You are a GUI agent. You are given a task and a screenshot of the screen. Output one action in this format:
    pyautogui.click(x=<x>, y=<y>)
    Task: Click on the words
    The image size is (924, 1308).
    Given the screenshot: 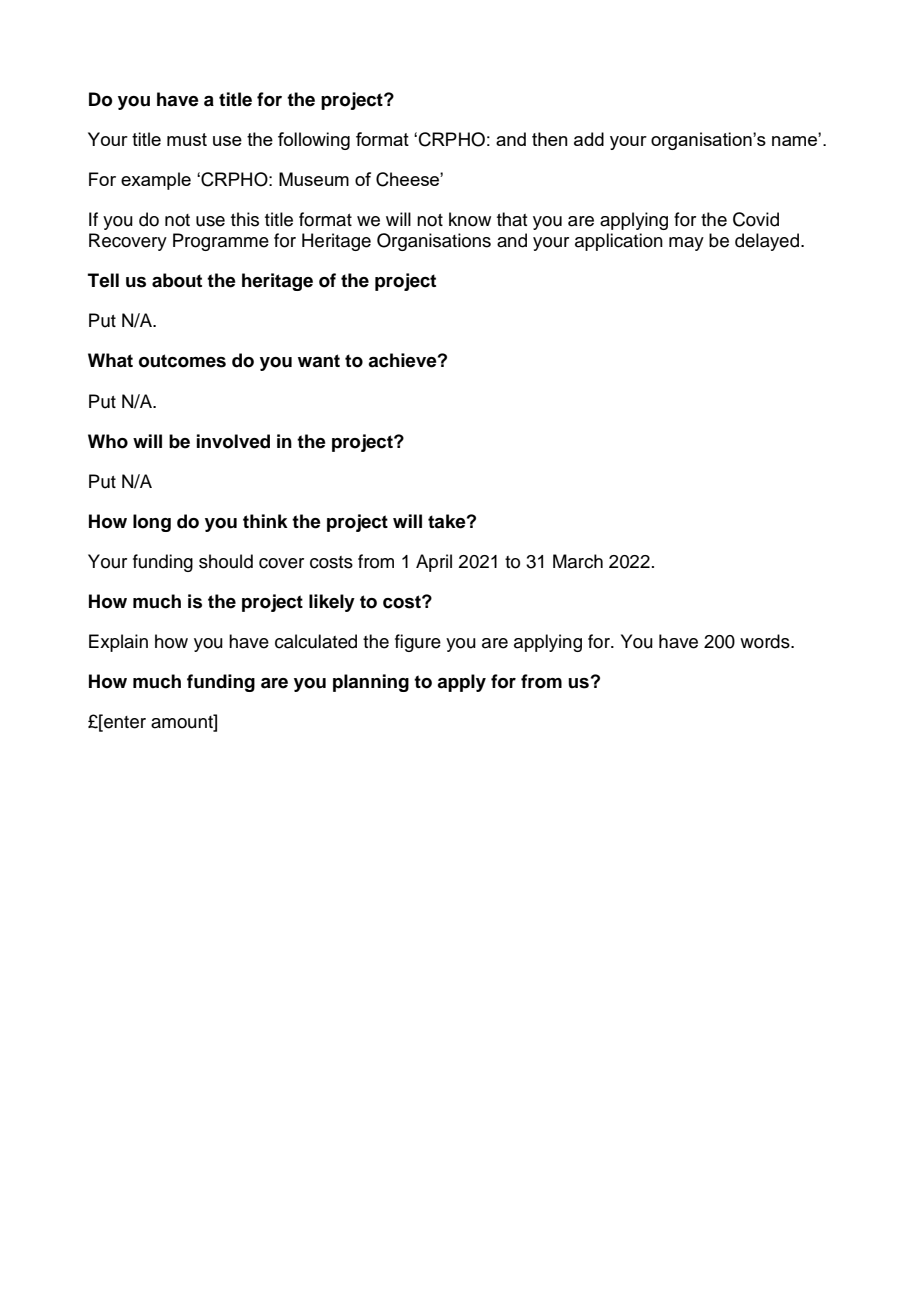 What is the action you would take?
    pyautogui.click(x=766, y=641)
